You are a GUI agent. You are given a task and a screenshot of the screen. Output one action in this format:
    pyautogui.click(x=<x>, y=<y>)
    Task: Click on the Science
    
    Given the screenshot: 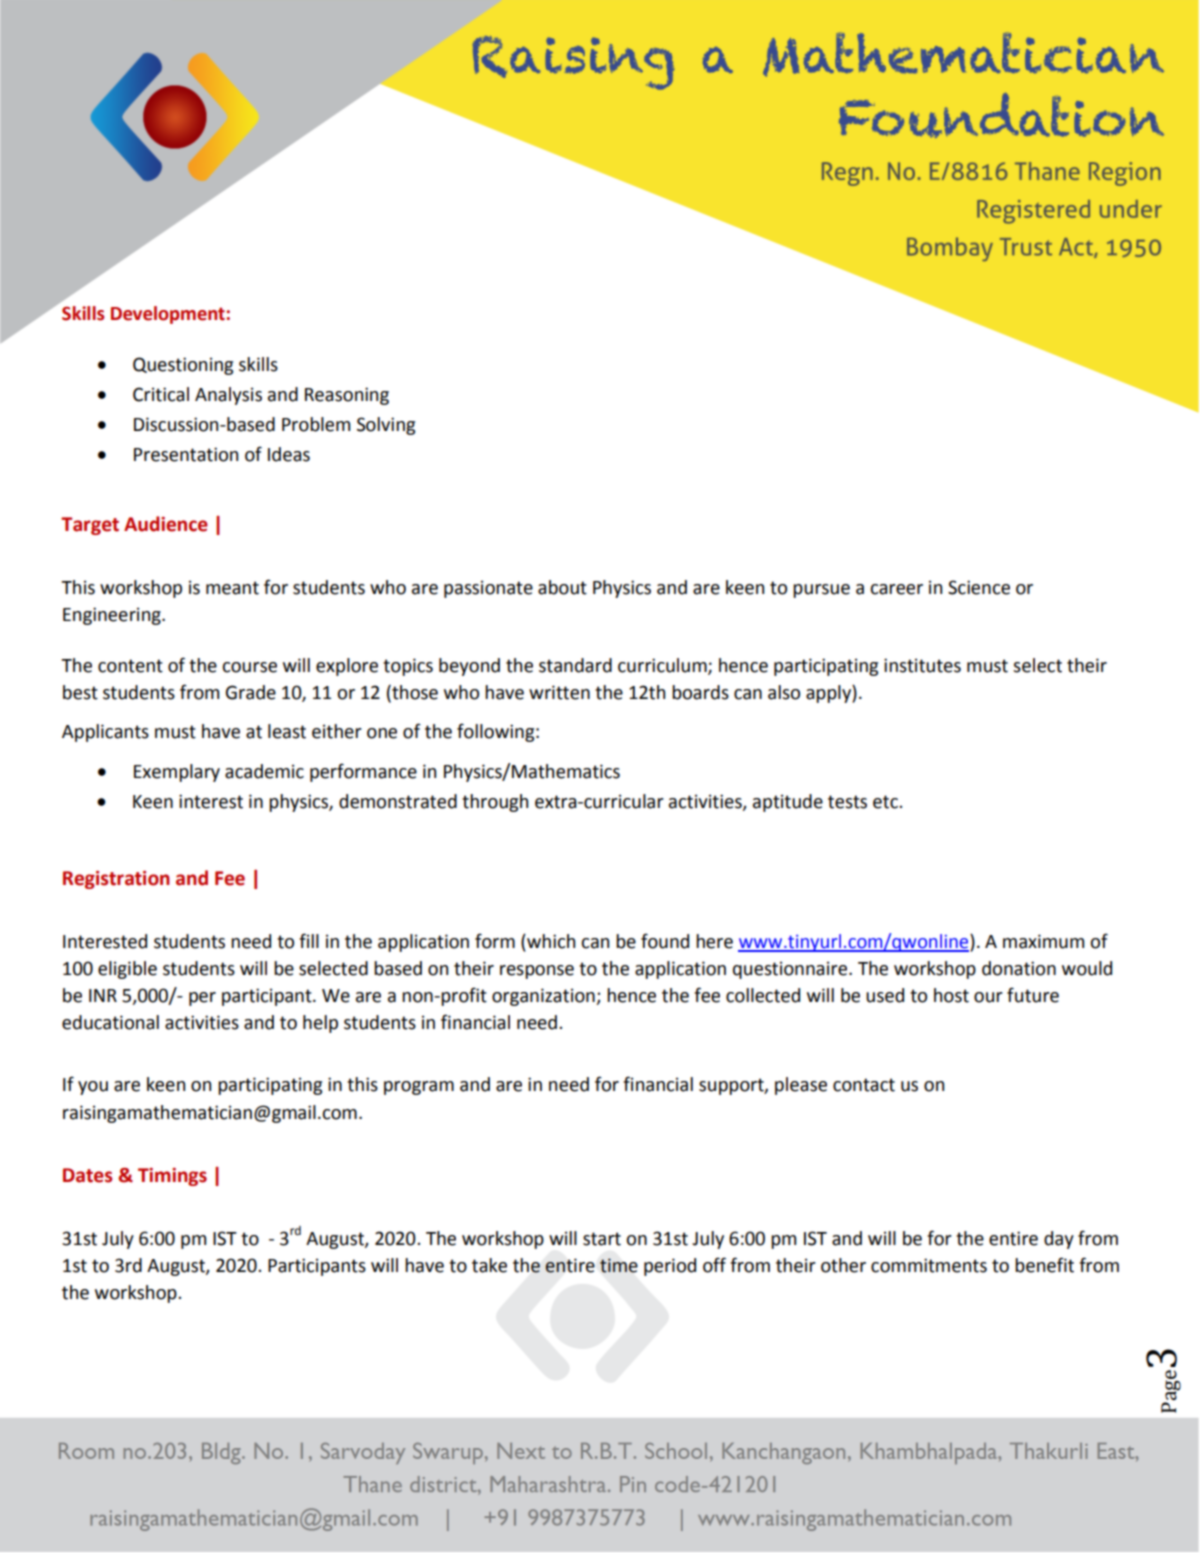 What is the action you would take?
    pyautogui.click(x=979, y=587)
